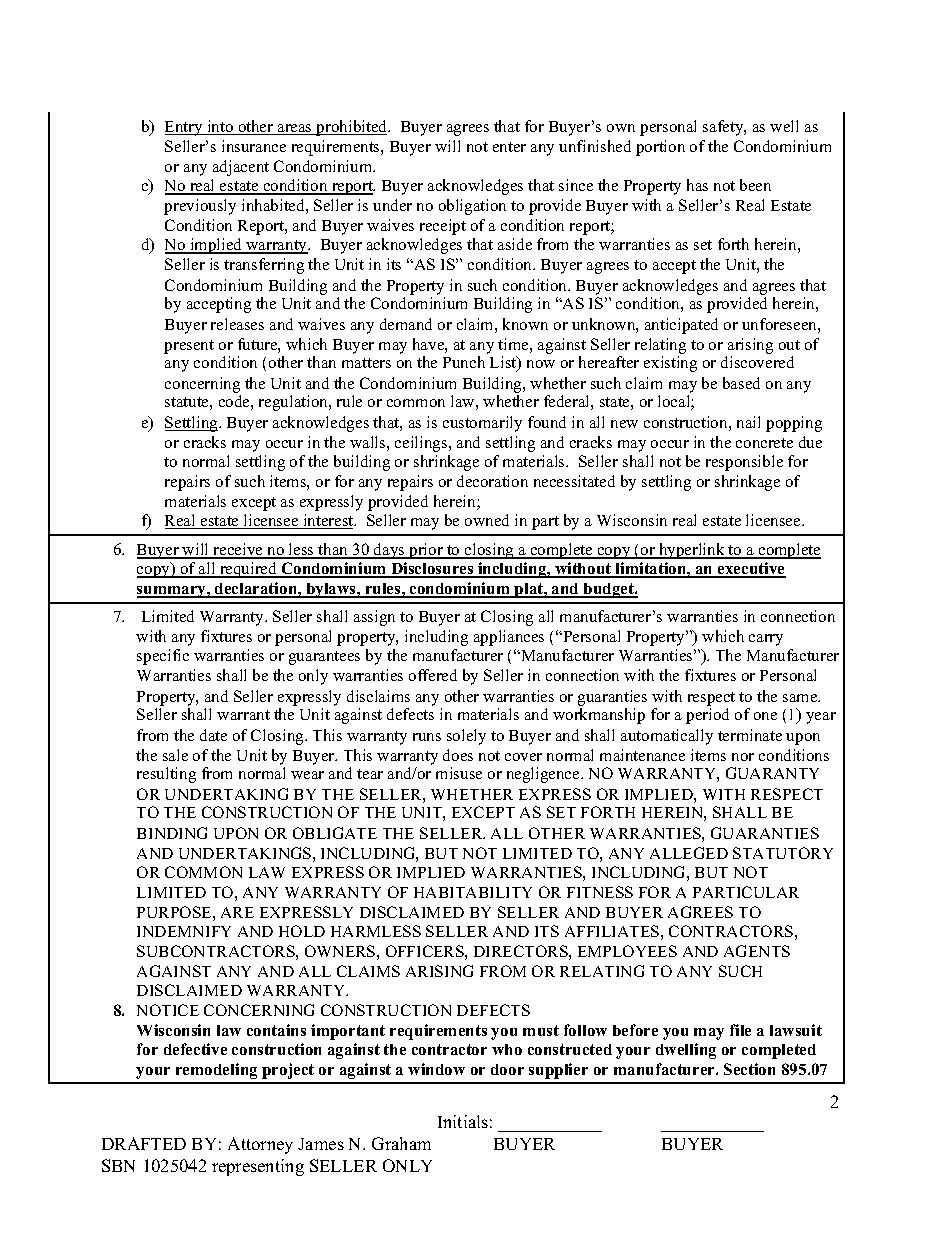  I want to click on carry, so click(766, 640).
